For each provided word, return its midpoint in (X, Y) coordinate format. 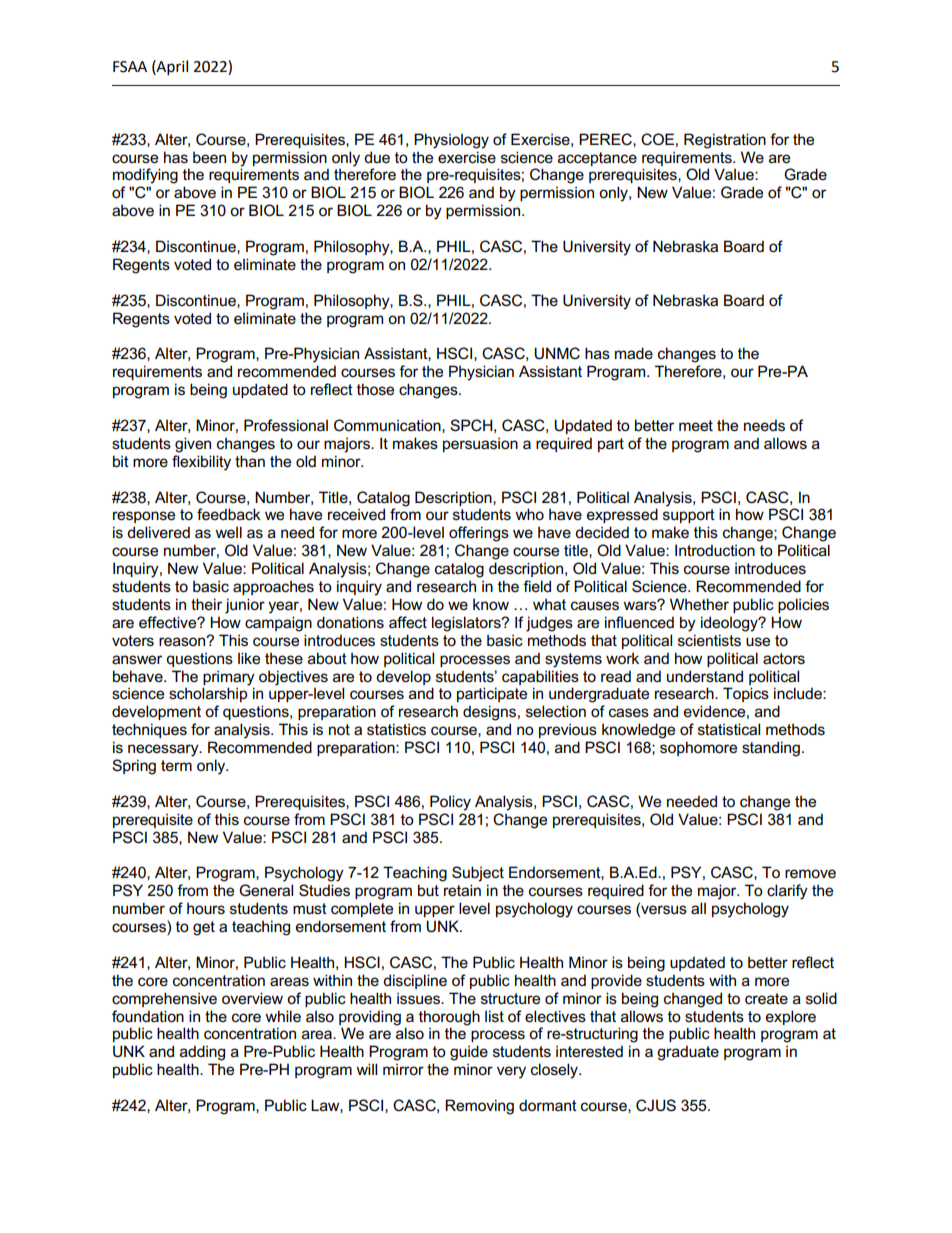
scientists (709, 640)
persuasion (480, 444)
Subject (478, 874)
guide (469, 1053)
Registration (725, 141)
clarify (787, 892)
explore (791, 1017)
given (193, 445)
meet (696, 425)
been (209, 157)
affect (408, 622)
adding (202, 1053)
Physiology (451, 141)
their (206, 604)
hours (206, 908)
